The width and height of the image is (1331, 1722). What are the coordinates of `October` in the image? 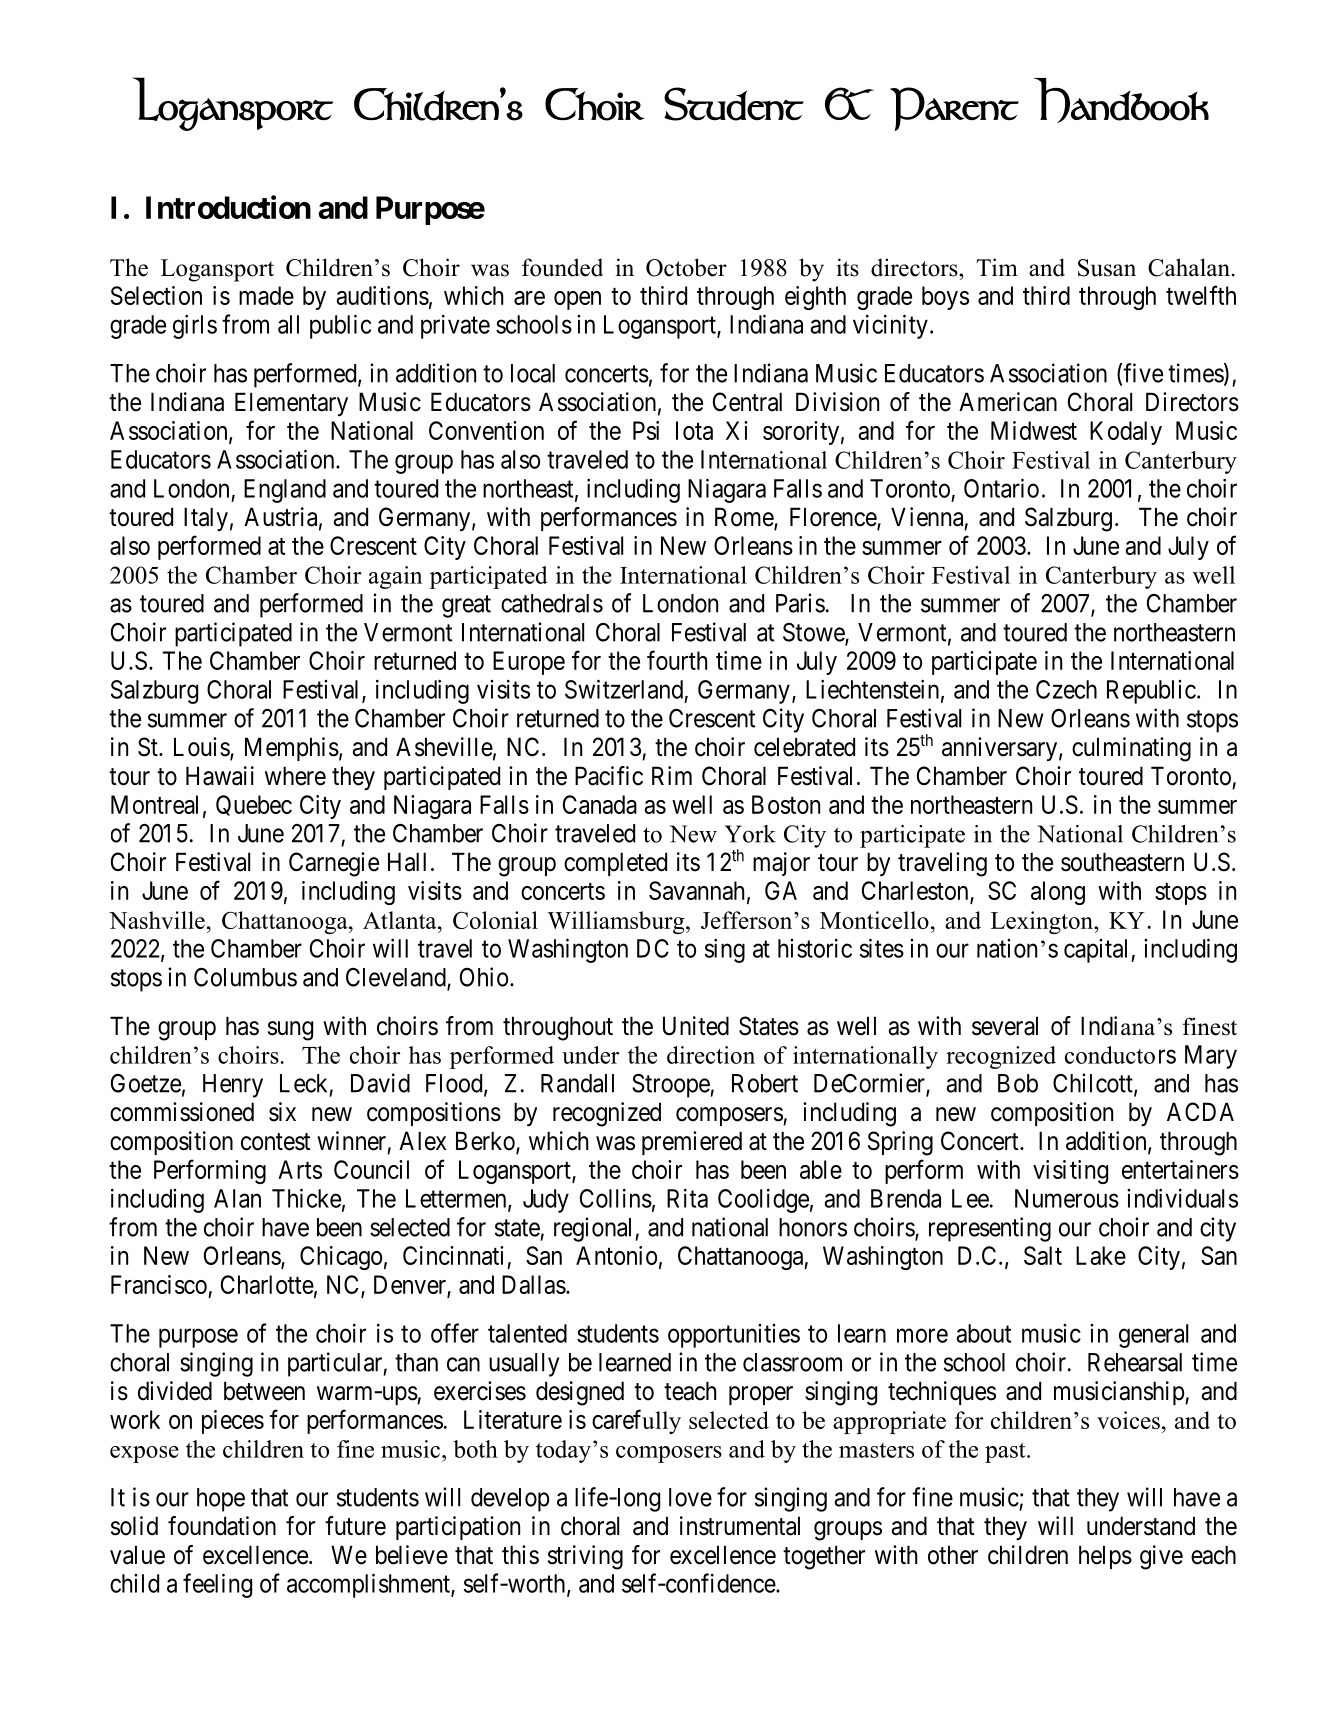 It's located at (686, 267).
